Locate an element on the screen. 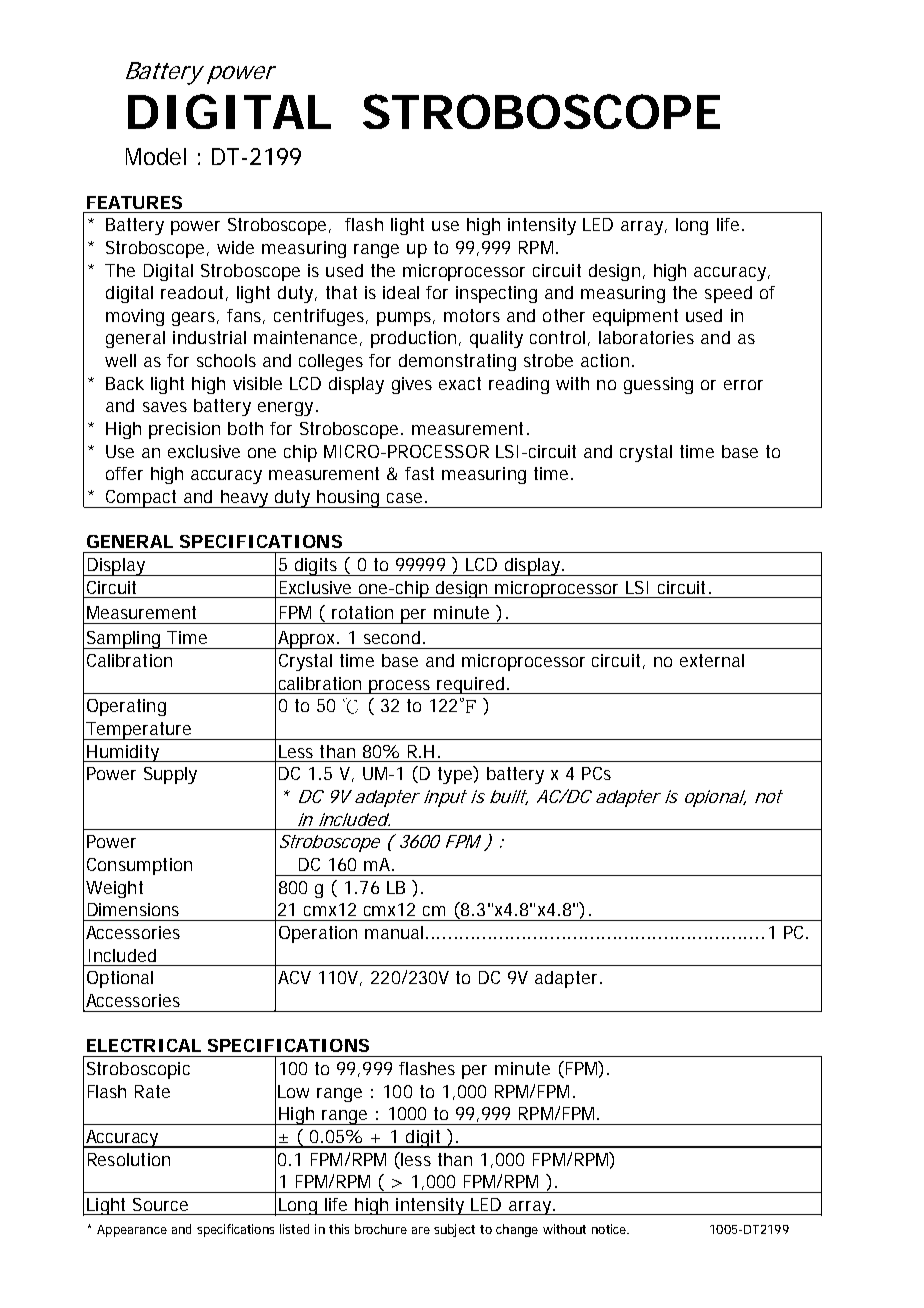 The image size is (924, 1308). notice is located at coordinates (610, 1229).
